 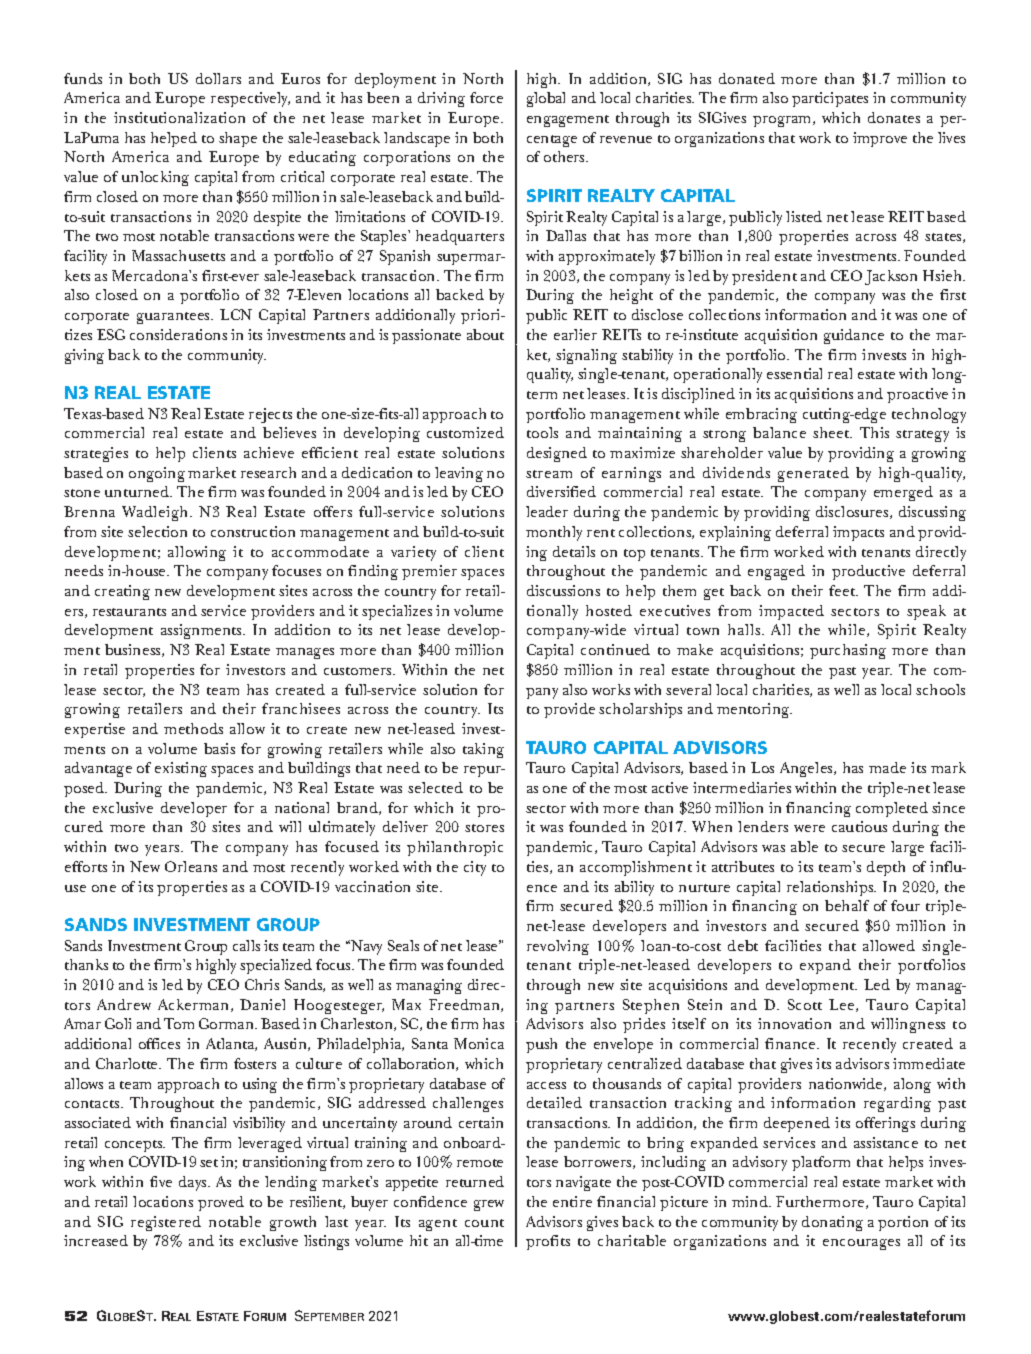 I want to click on stores, so click(x=484, y=828).
